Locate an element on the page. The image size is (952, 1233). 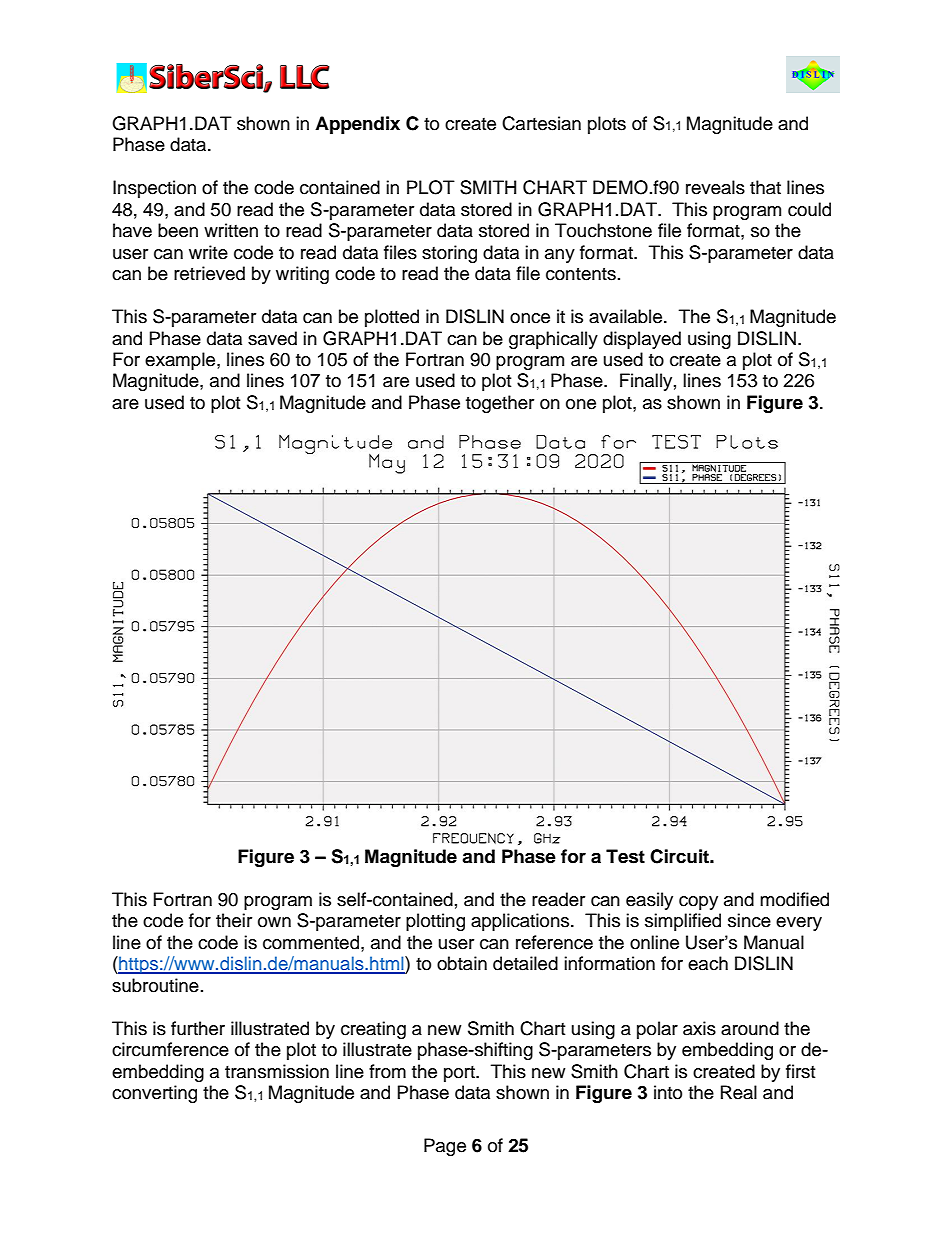
Test is located at coordinates (625, 856).
